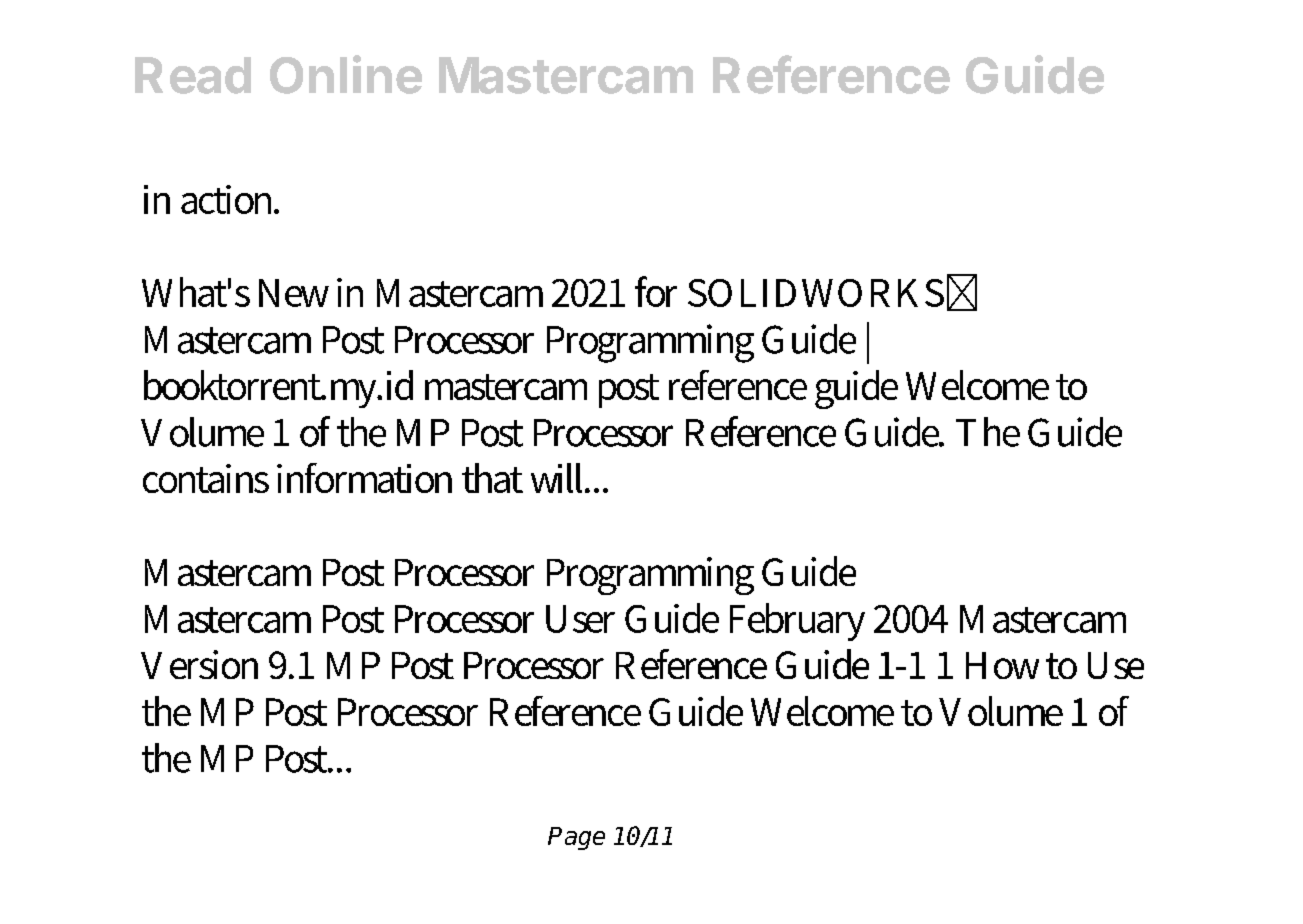  Describe the element at coordinates (364, 478) in the screenshot. I see `information` at that location.
